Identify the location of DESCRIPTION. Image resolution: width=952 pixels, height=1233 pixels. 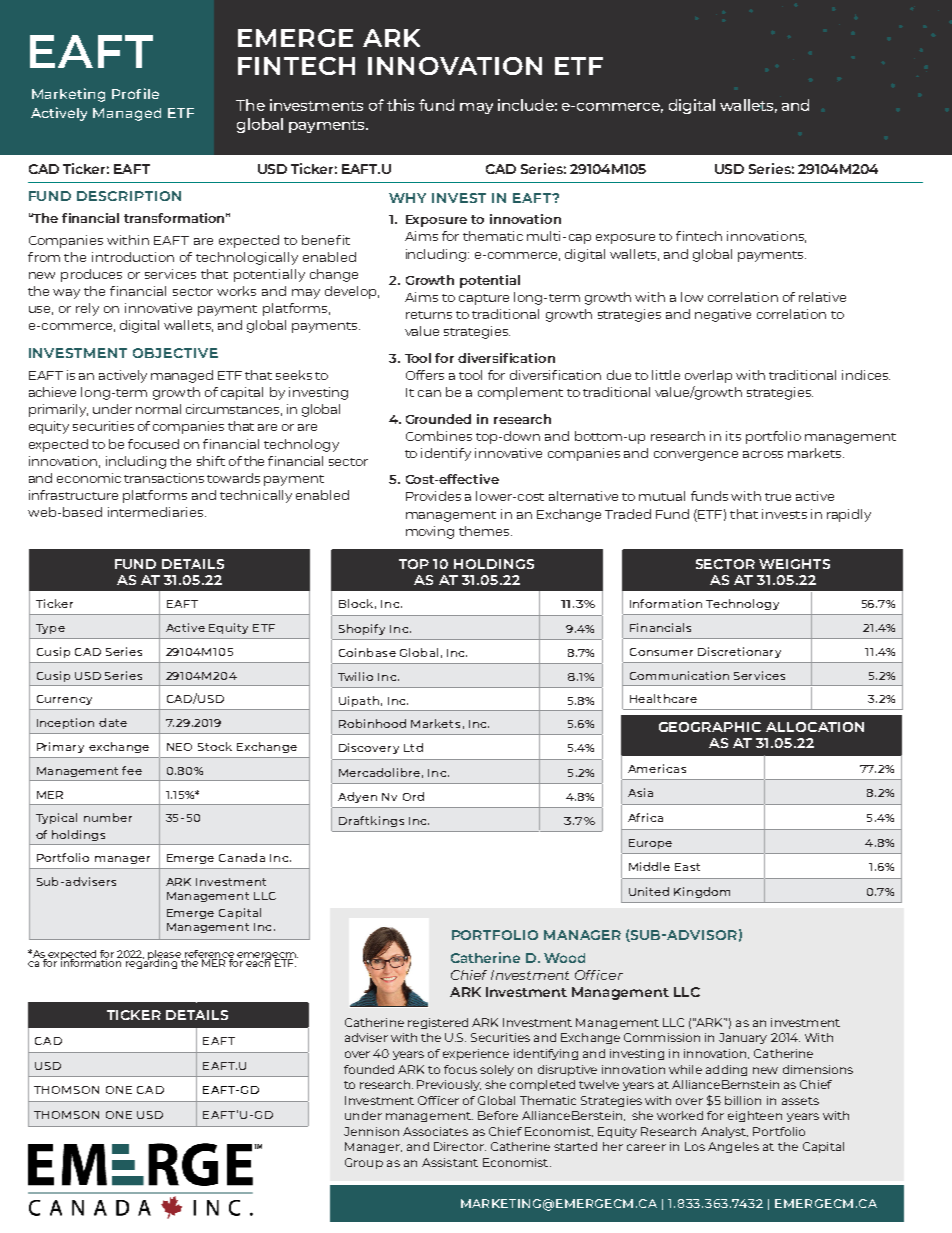
(129, 196).
